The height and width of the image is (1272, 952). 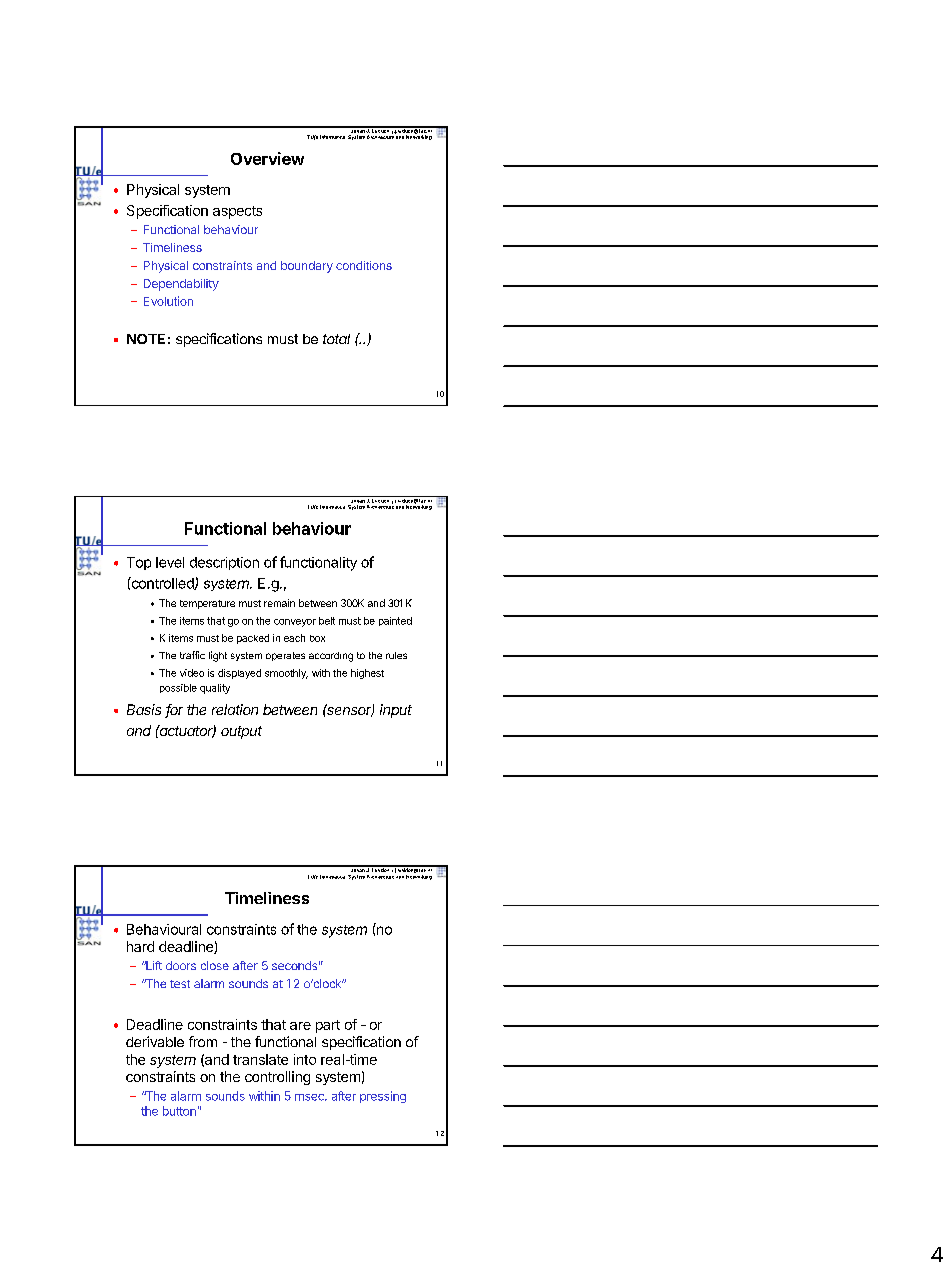 I want to click on output, so click(x=241, y=732).
